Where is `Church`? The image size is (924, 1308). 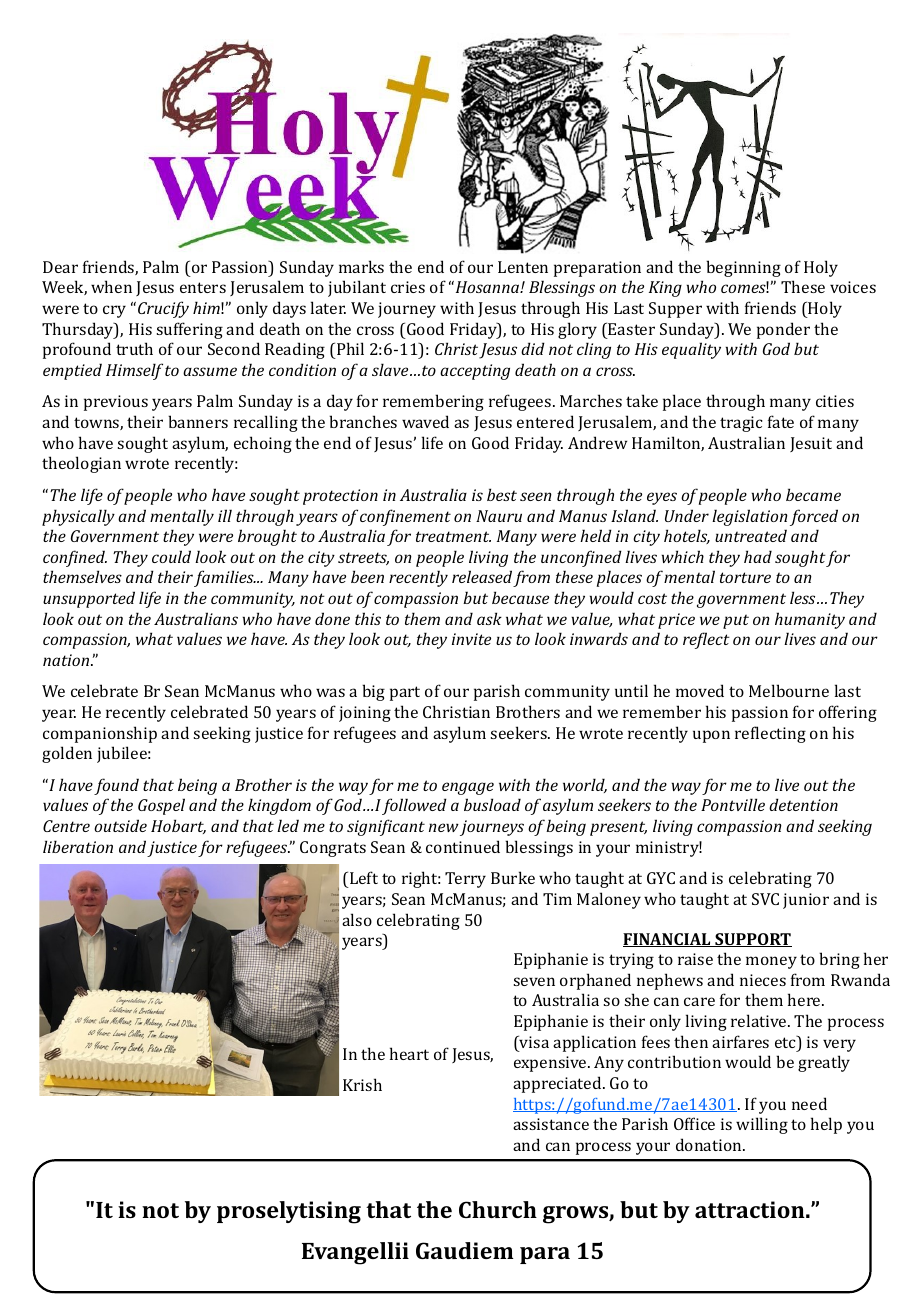 Church is located at coordinates (498, 1209).
